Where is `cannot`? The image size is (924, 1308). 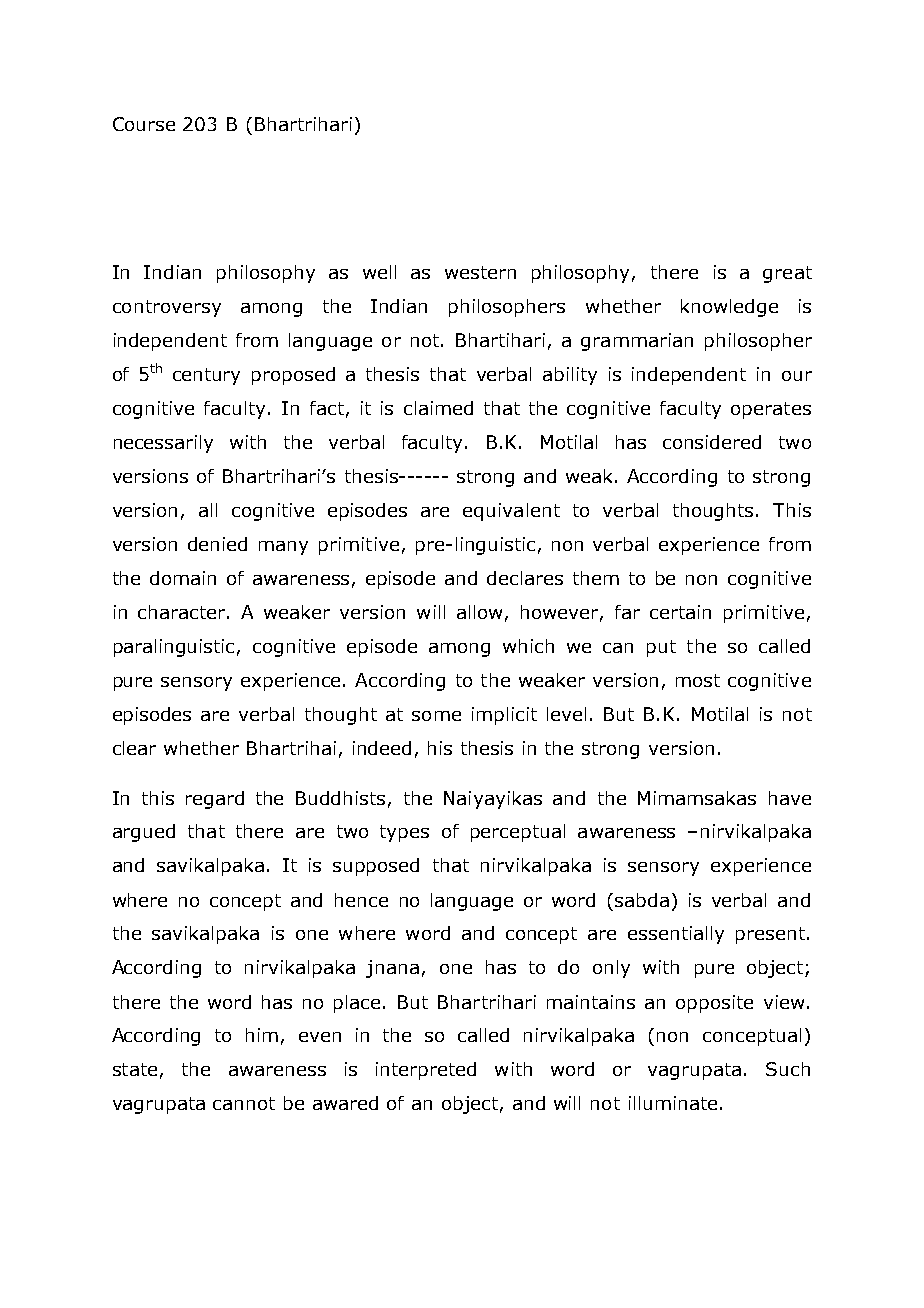 cannot is located at coordinates (244, 1103).
